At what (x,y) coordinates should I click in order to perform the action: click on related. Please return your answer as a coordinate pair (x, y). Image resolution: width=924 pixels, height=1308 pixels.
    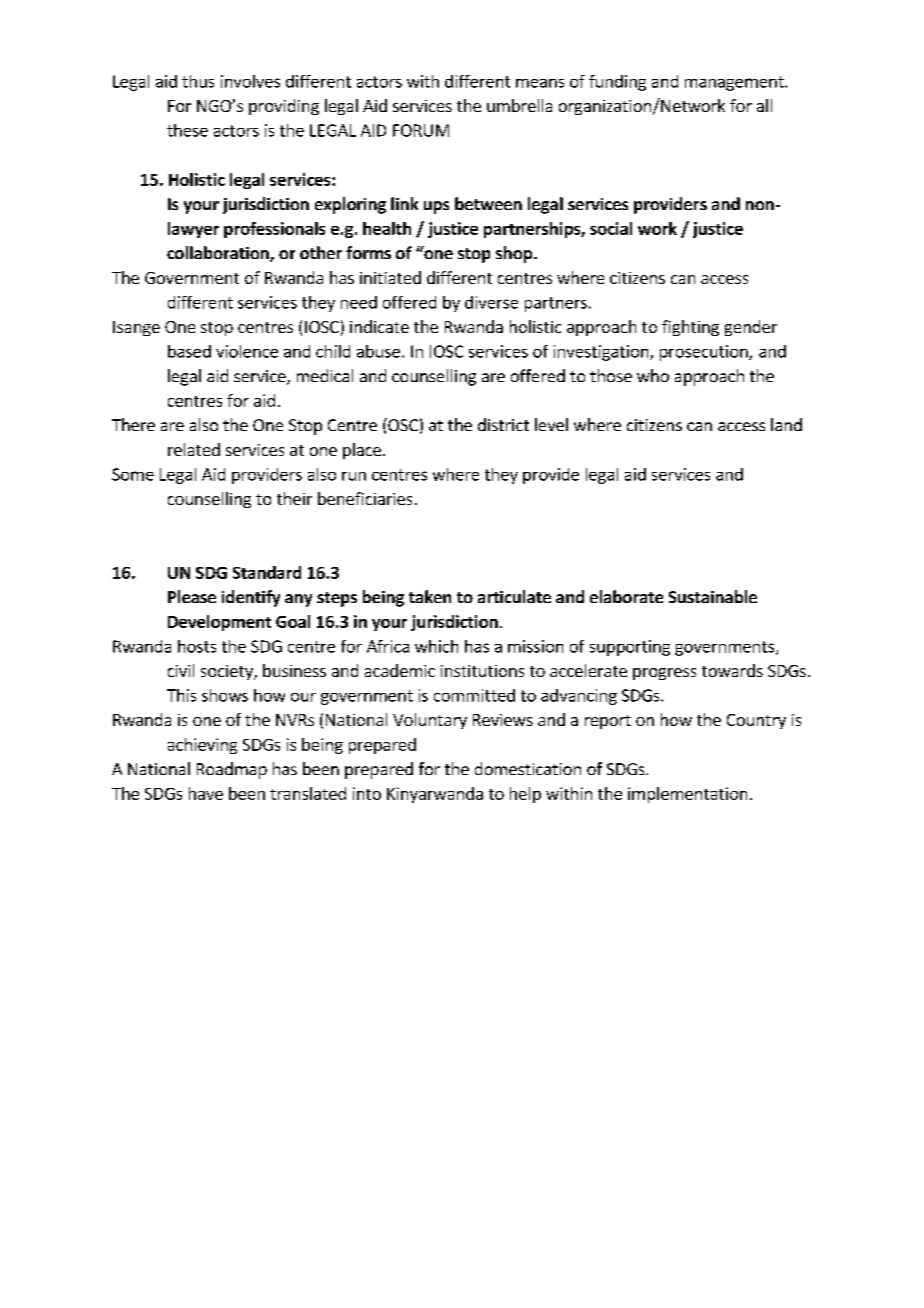
    Looking at the image, I should click on (194, 449).
